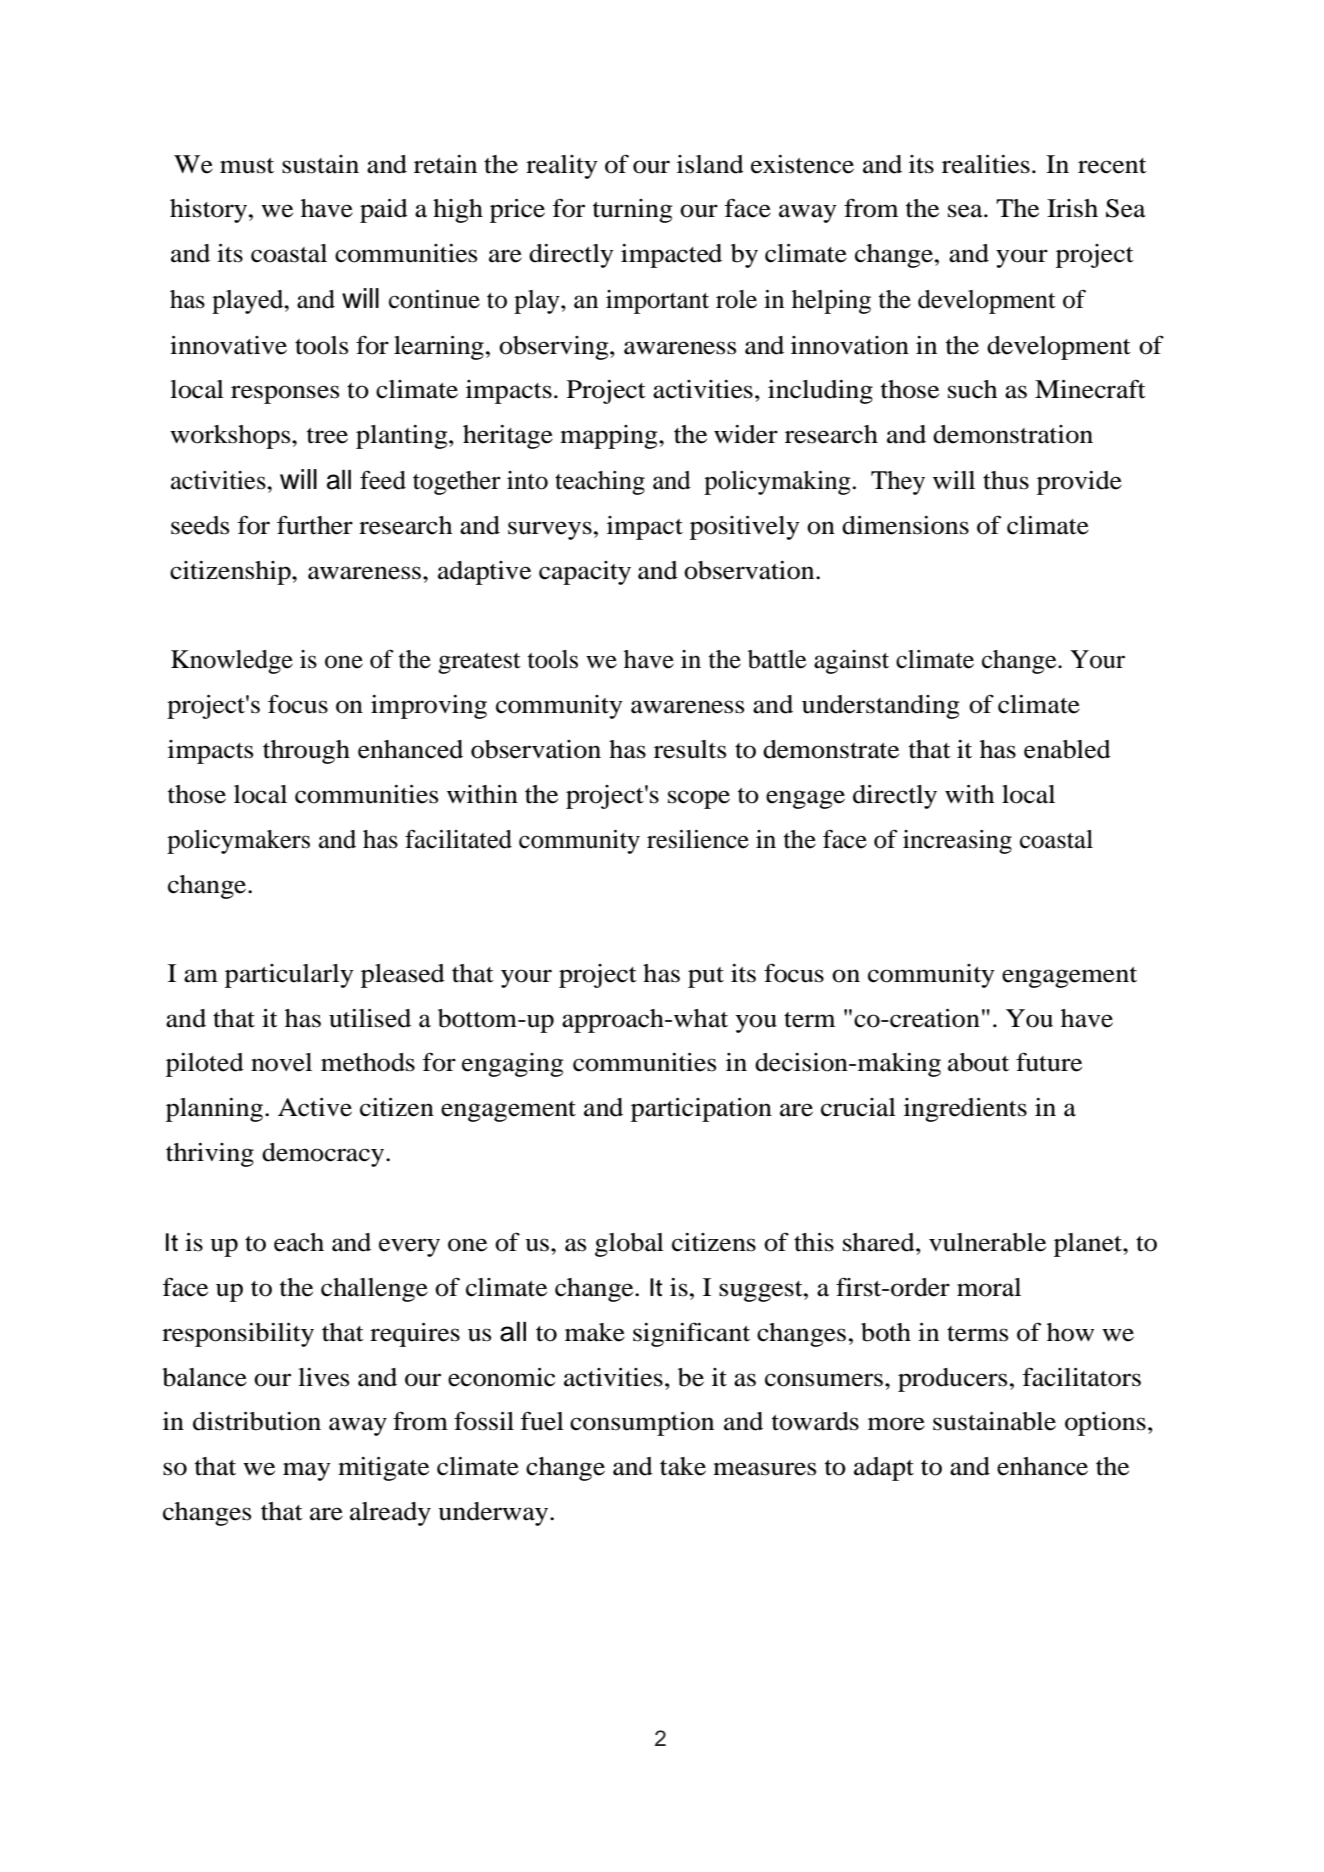 This screenshot has width=1324, height=1872. Describe the element at coordinates (986, 164) in the screenshot. I see `realities` at that location.
